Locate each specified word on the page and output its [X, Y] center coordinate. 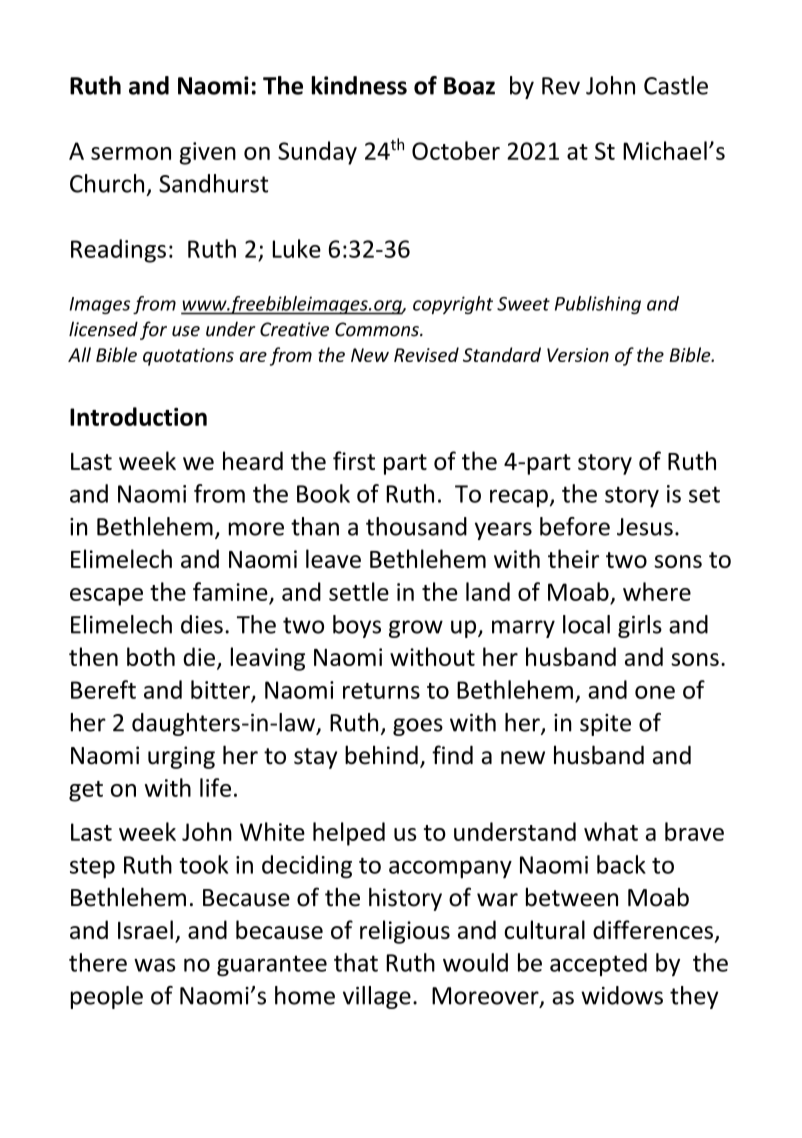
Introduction [138, 416]
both [151, 656]
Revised [426, 354]
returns [381, 691]
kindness [359, 85]
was [155, 965]
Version [578, 355]
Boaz [469, 86]
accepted [598, 964]
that [356, 962]
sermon [131, 153]
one [655, 692]
